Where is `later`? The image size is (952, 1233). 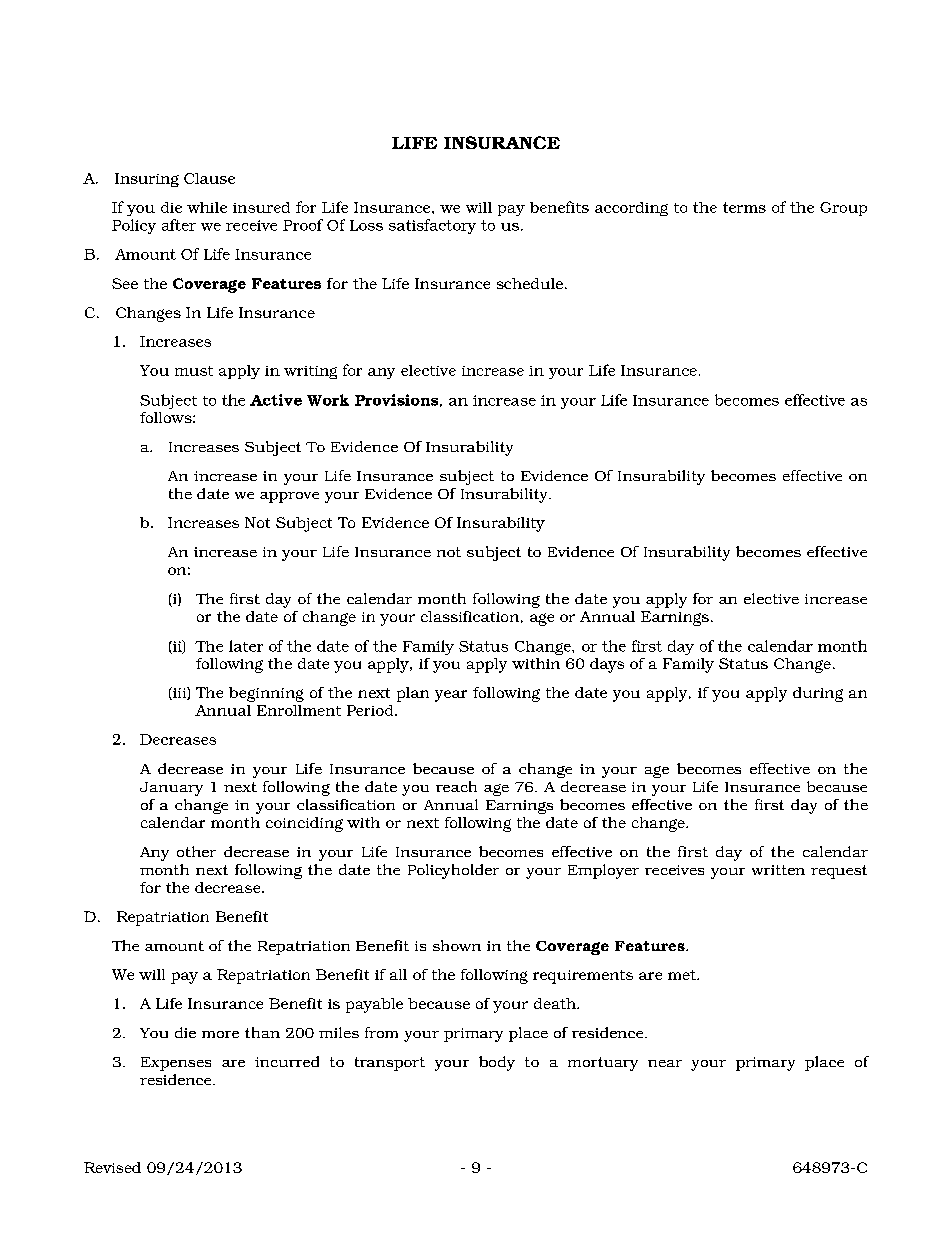
later is located at coordinates (246, 646).
